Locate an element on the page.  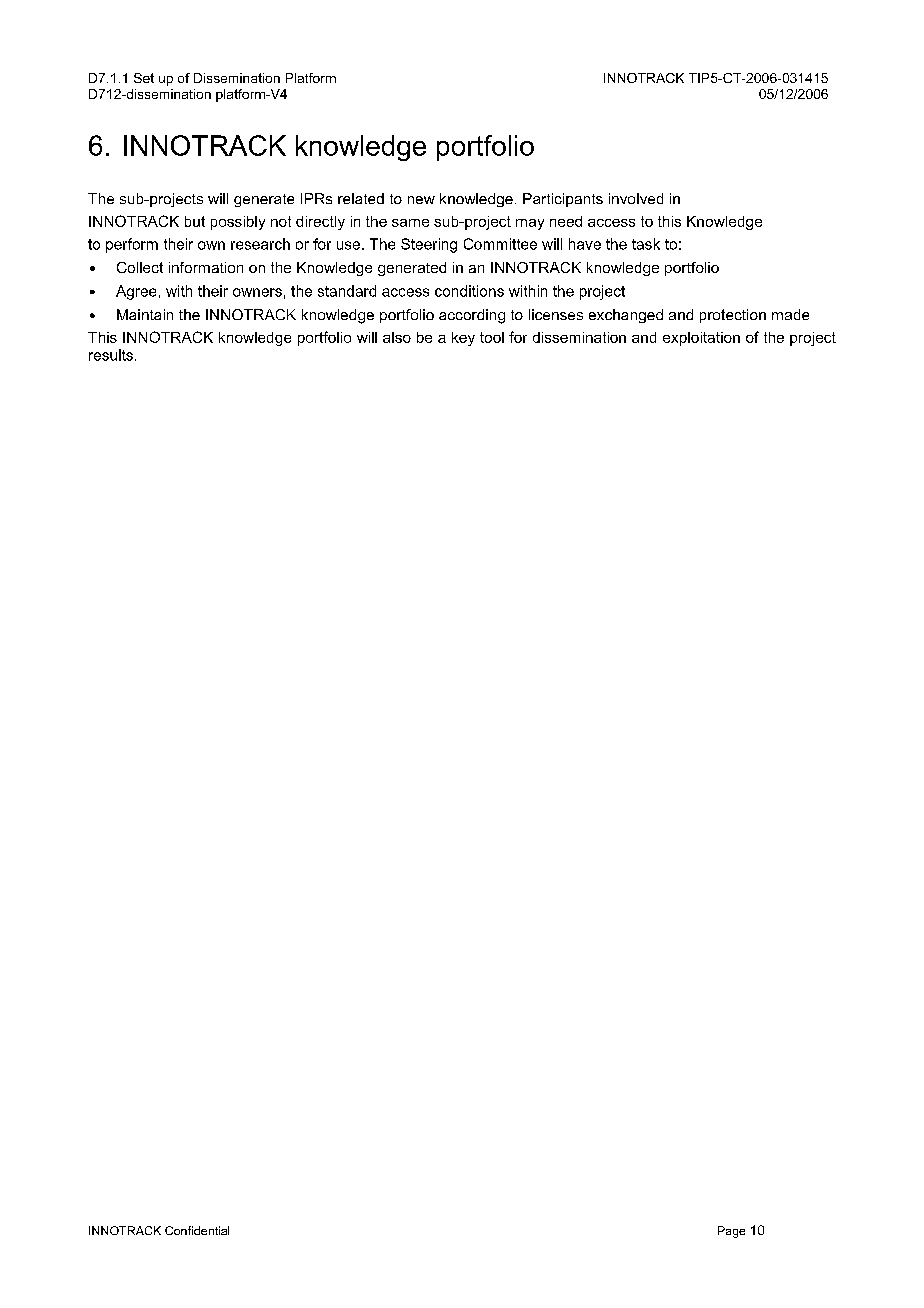
Page is located at coordinates (731, 1232).
